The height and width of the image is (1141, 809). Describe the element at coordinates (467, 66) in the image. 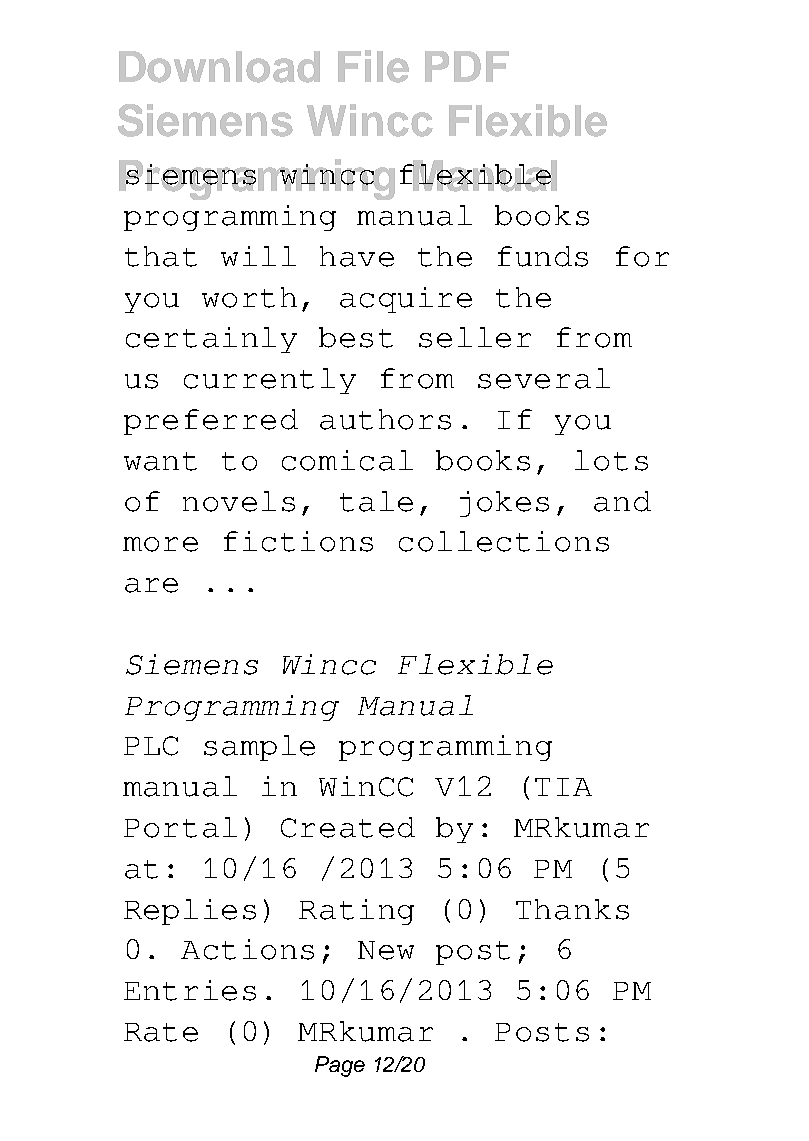

I see `PDF` at that location.
